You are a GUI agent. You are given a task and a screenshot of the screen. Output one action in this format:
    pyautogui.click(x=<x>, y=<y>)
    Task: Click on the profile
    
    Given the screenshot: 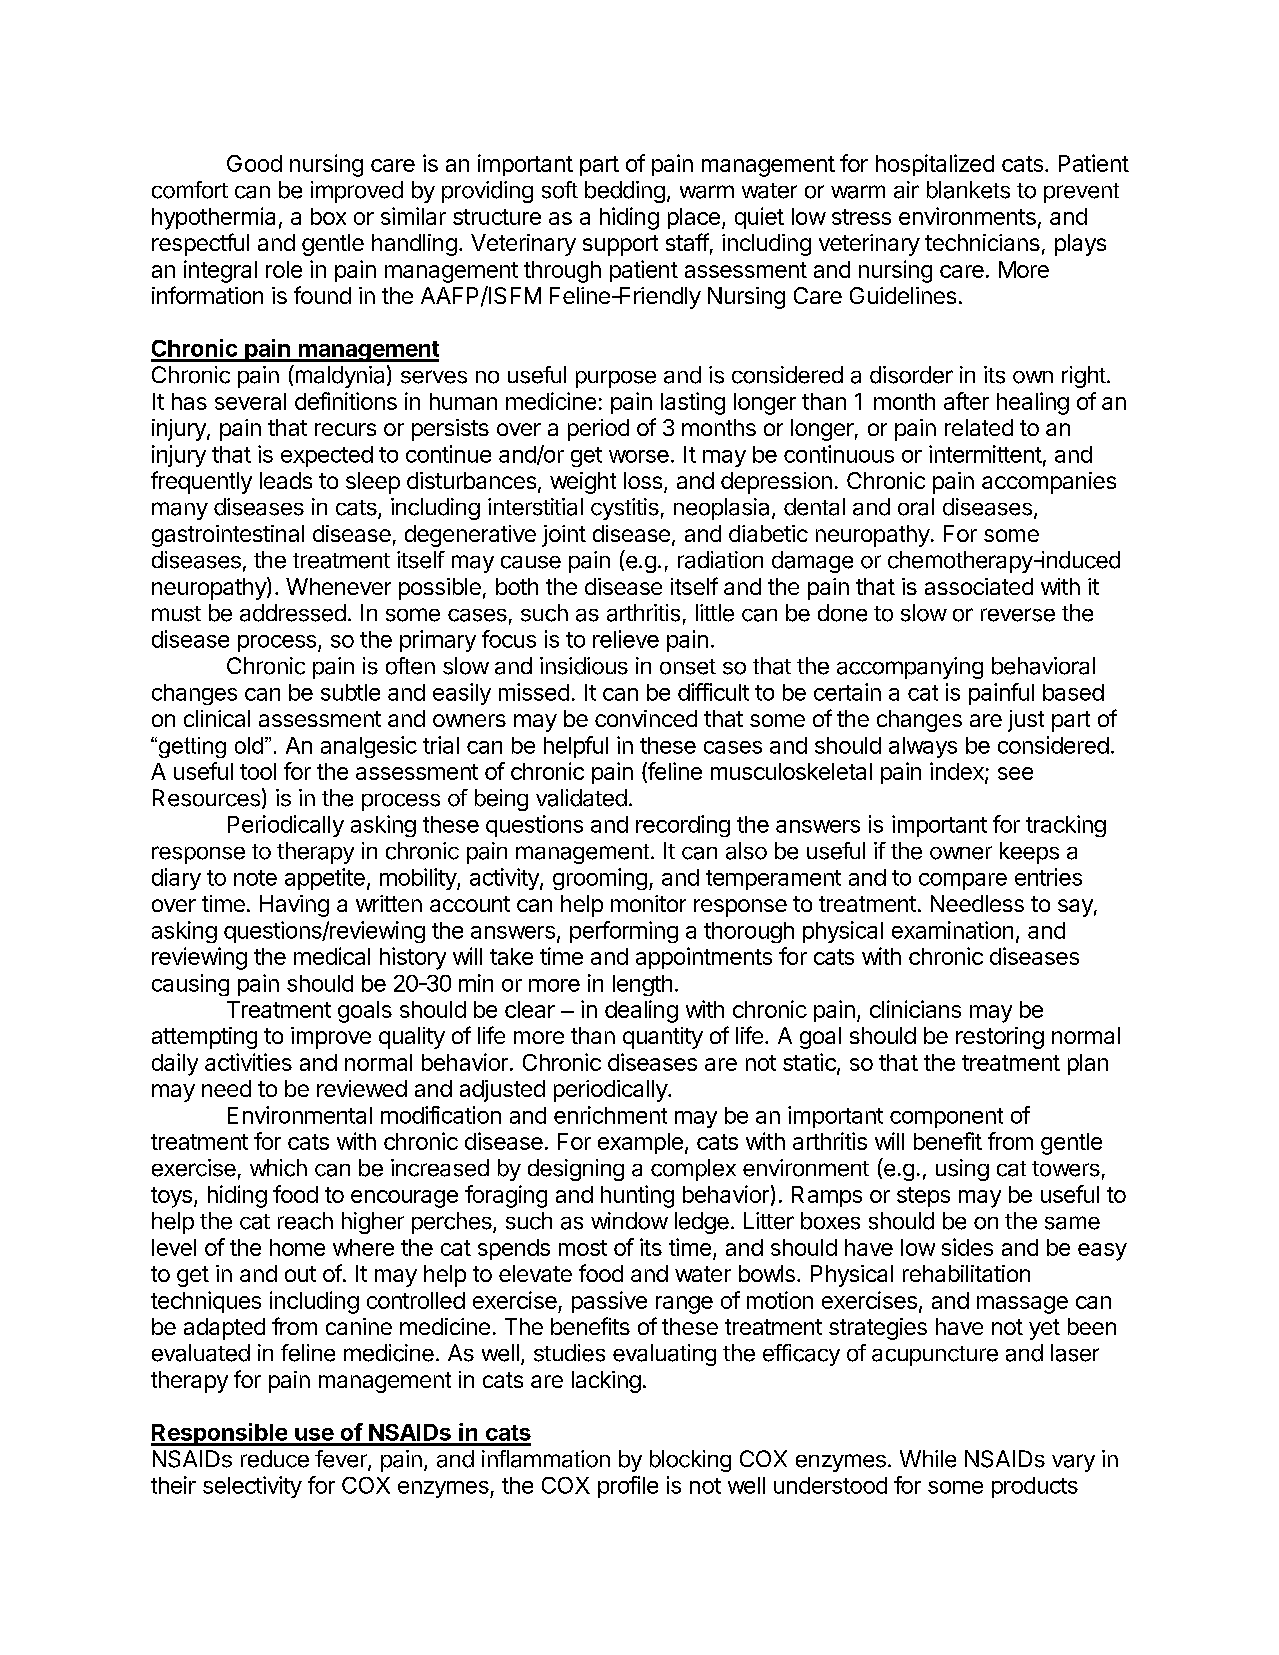 What is the action you would take?
    pyautogui.click(x=628, y=1487)
